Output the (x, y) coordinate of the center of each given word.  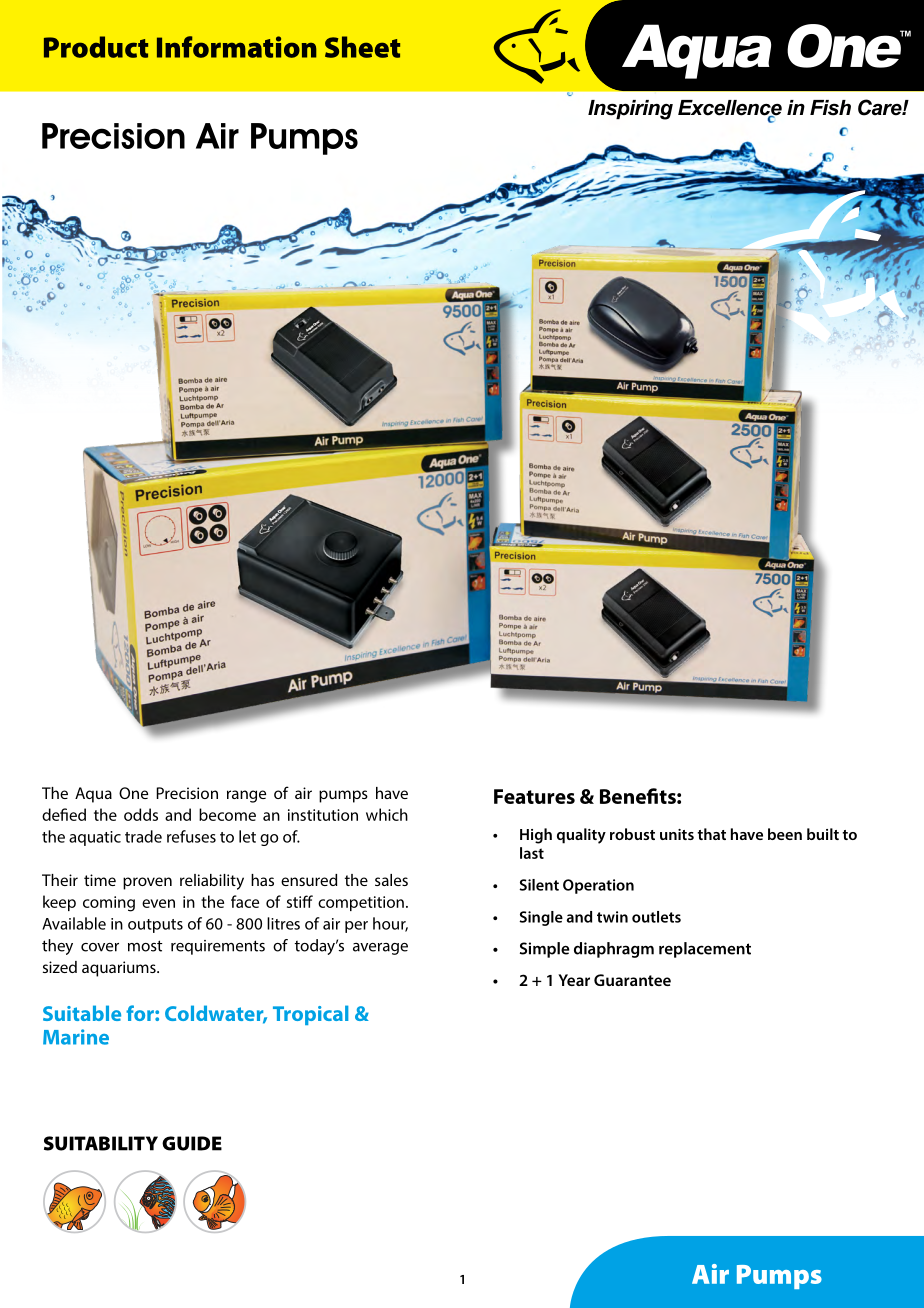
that (711, 834)
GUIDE (192, 1143)
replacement (705, 950)
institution (323, 815)
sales (391, 880)
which (387, 814)
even (158, 903)
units (677, 834)
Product (96, 47)
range (246, 796)
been (785, 834)
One (133, 793)
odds (141, 814)
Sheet (362, 47)
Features (534, 796)
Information (236, 47)
